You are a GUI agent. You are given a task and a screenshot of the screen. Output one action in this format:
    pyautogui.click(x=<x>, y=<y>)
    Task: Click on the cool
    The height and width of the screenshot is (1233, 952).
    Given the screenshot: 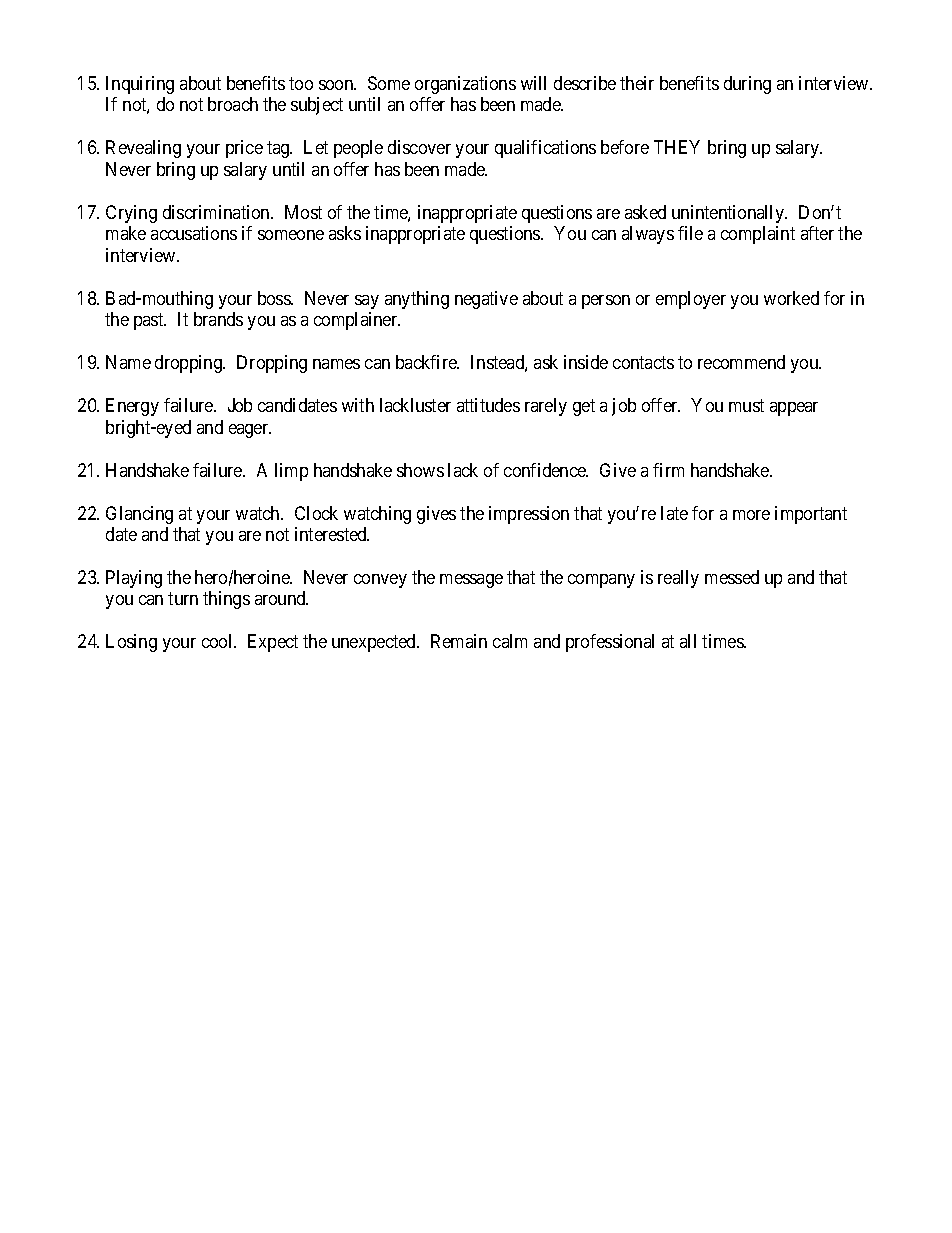 What is the action you would take?
    pyautogui.click(x=218, y=641)
